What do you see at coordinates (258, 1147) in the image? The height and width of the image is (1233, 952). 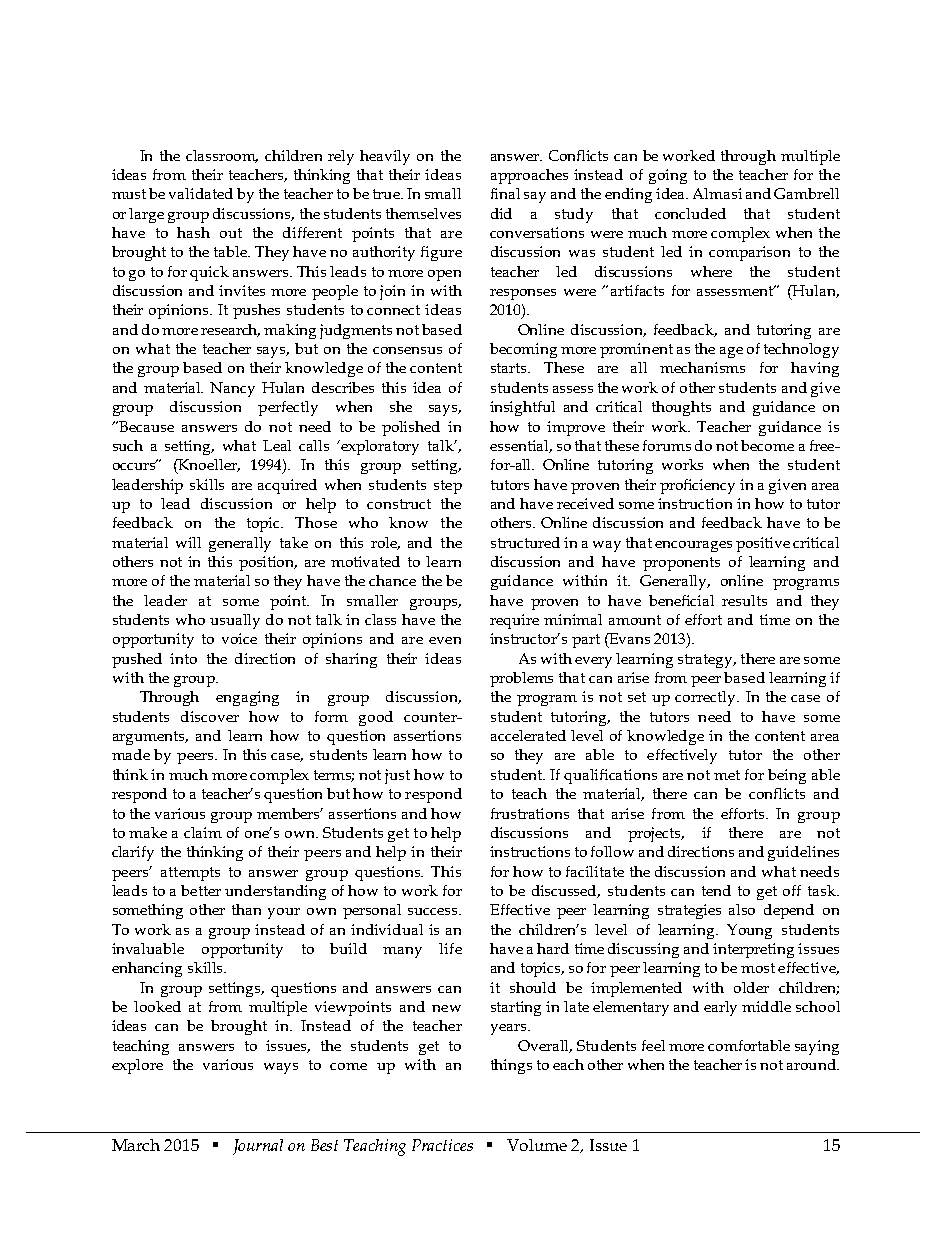 I see `Journal` at bounding box center [258, 1147].
